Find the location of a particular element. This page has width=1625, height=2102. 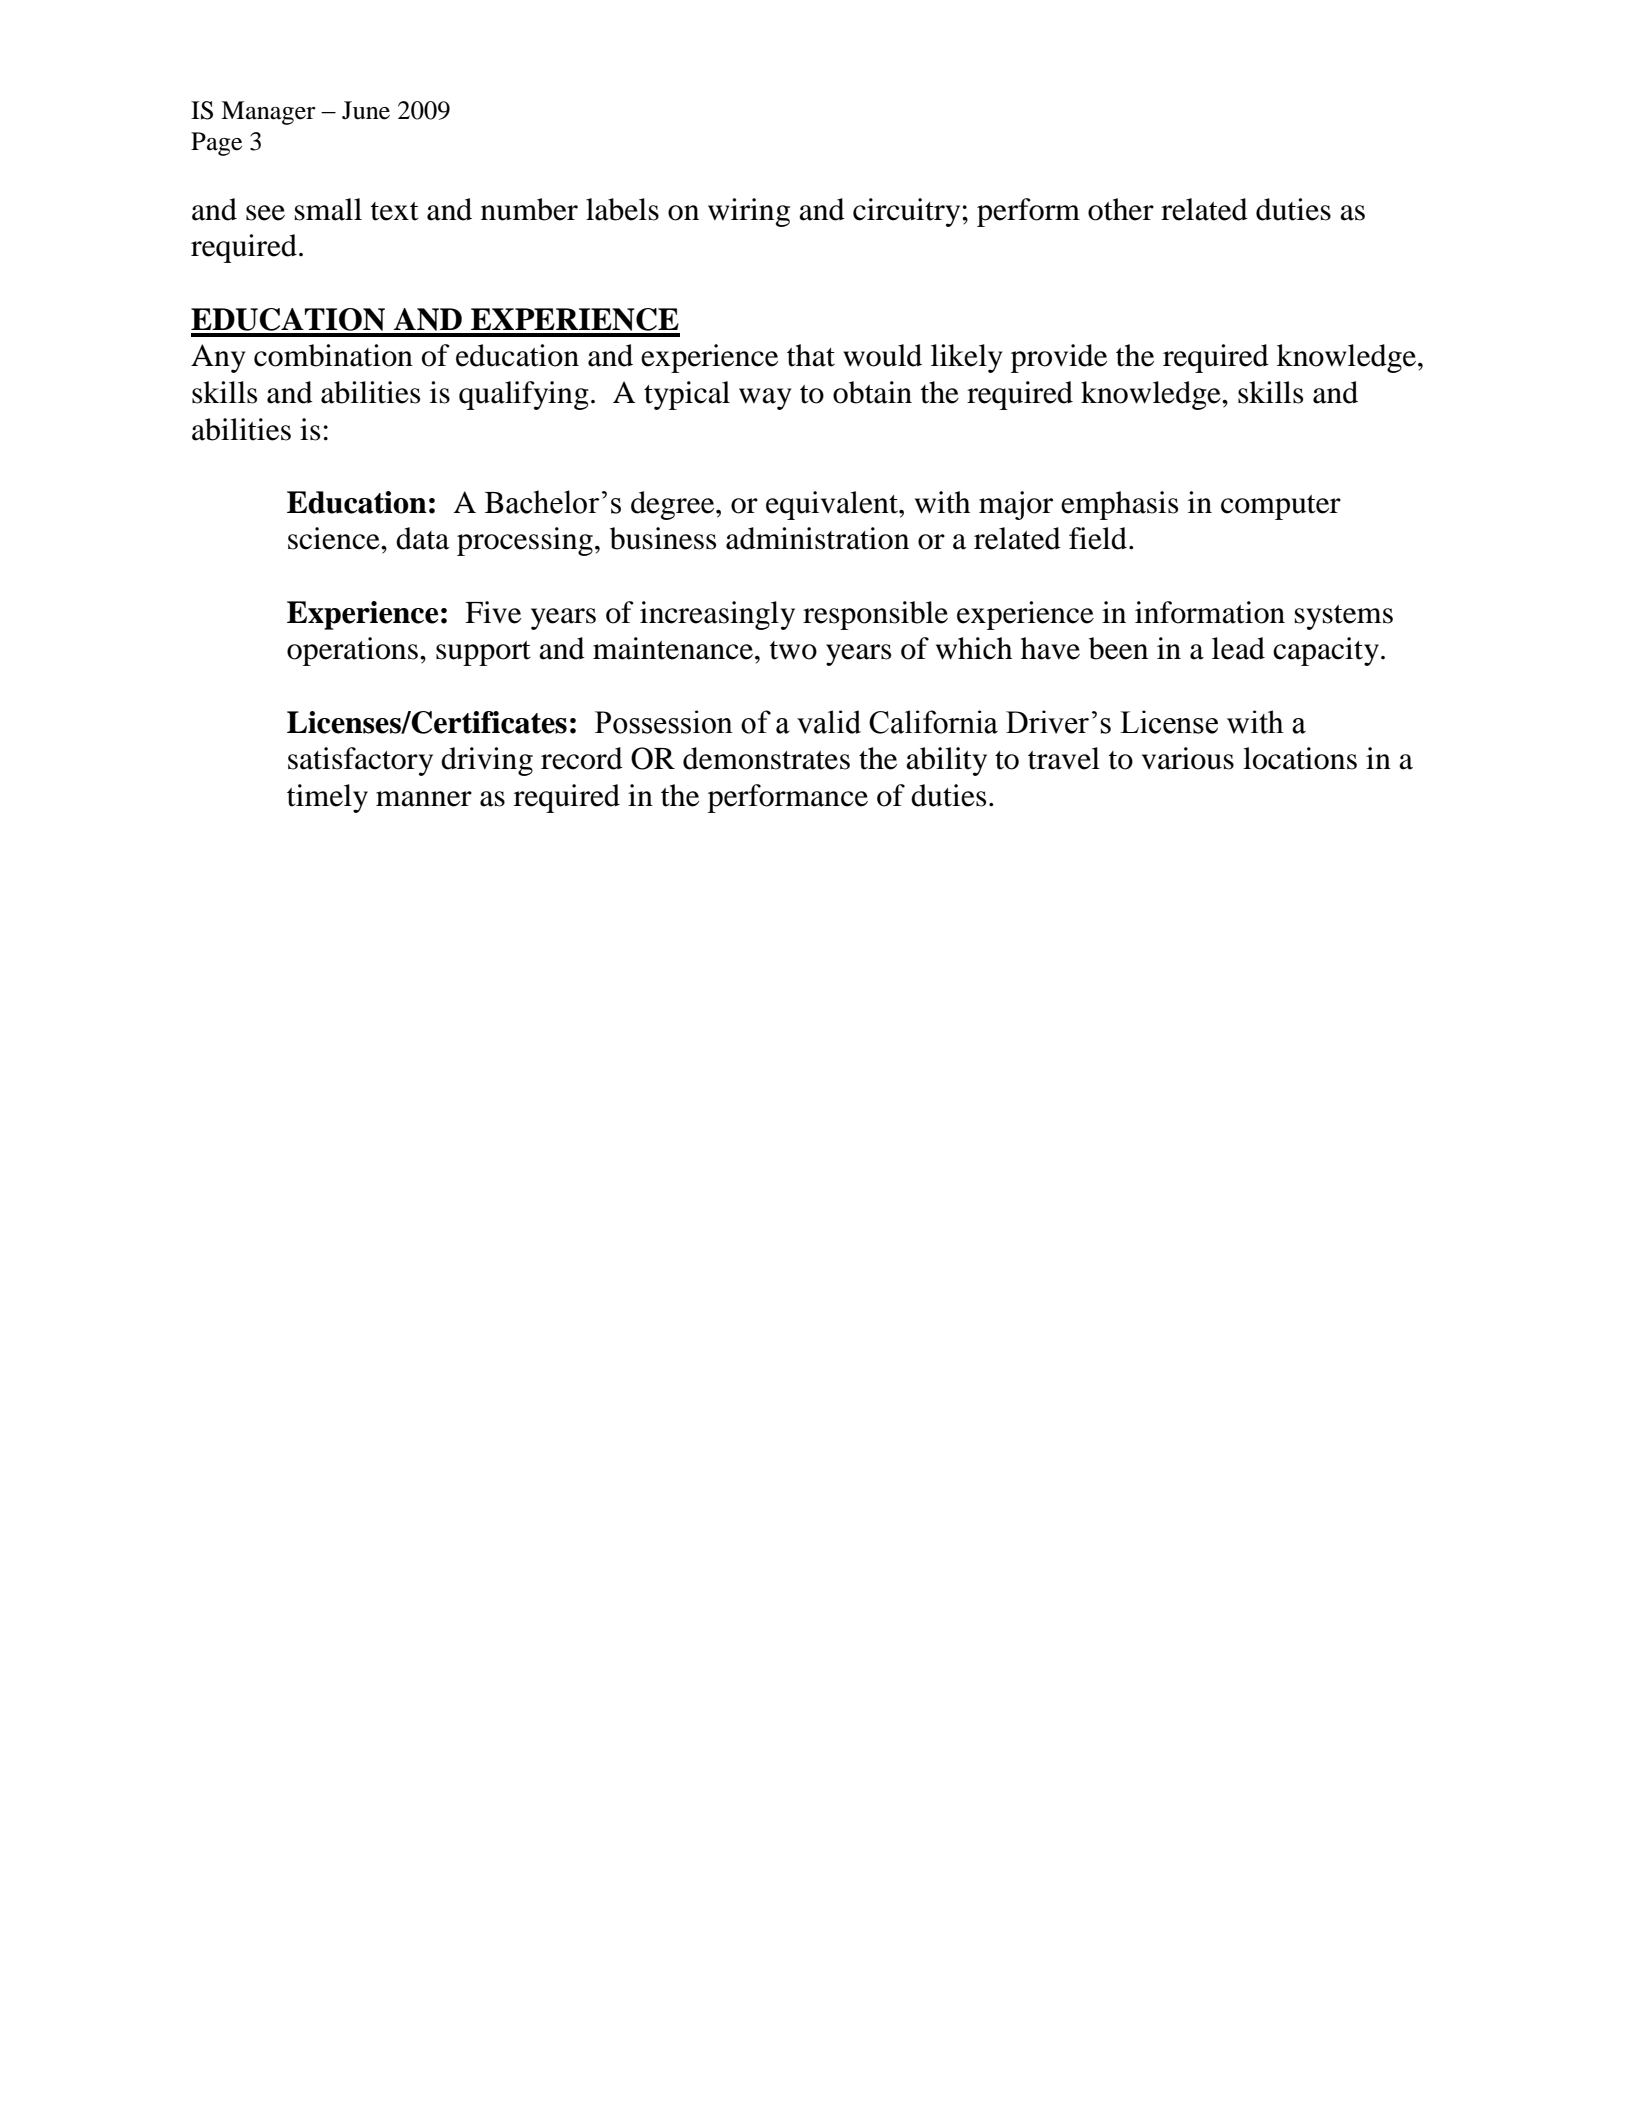

demonstrates is located at coordinates (766, 758).
